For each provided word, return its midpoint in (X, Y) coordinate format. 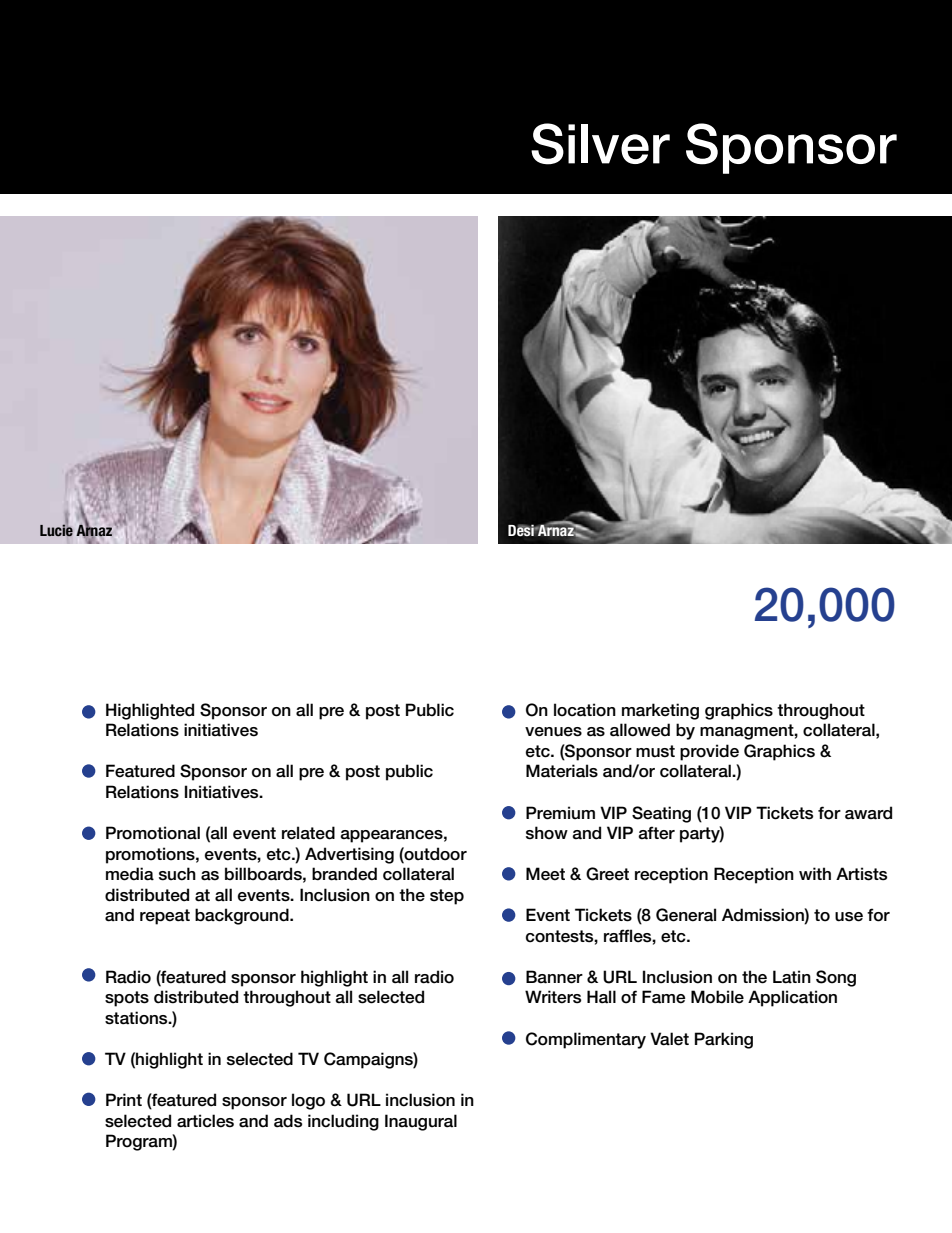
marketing (660, 711)
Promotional (153, 833)
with (815, 873)
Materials (562, 771)
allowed (640, 730)
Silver (600, 144)
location (585, 710)
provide (709, 752)
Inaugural (421, 1122)
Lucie (56, 529)
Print (124, 1099)
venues (553, 732)
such (177, 874)
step (447, 897)
